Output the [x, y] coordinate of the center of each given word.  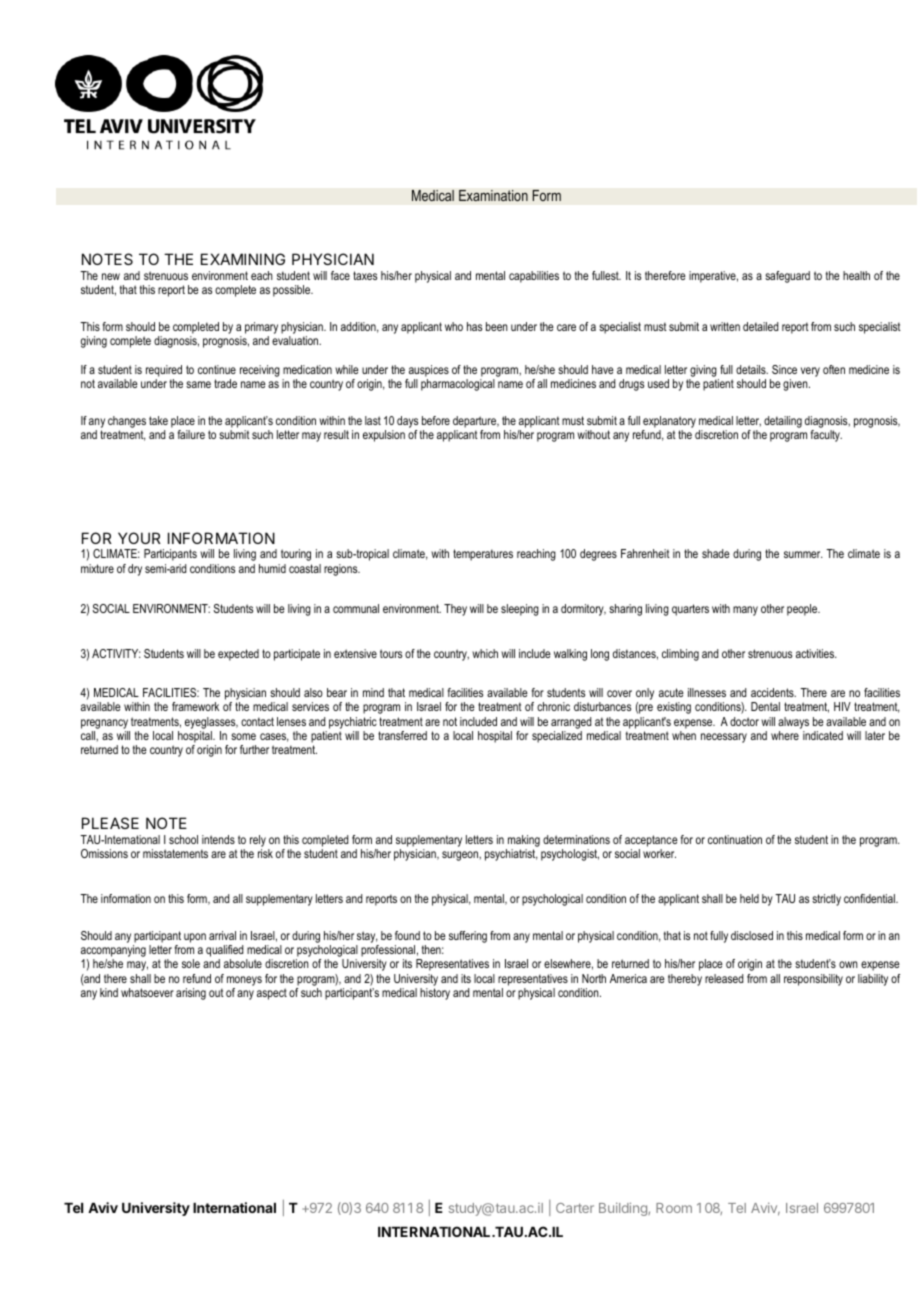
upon [195, 938]
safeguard [787, 277]
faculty [826, 436]
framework [195, 706]
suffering [468, 937]
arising [191, 994]
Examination [493, 196]
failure [191, 434]
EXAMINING [243, 259]
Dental [765, 706]
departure [476, 423]
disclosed [752, 935]
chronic [553, 706]
